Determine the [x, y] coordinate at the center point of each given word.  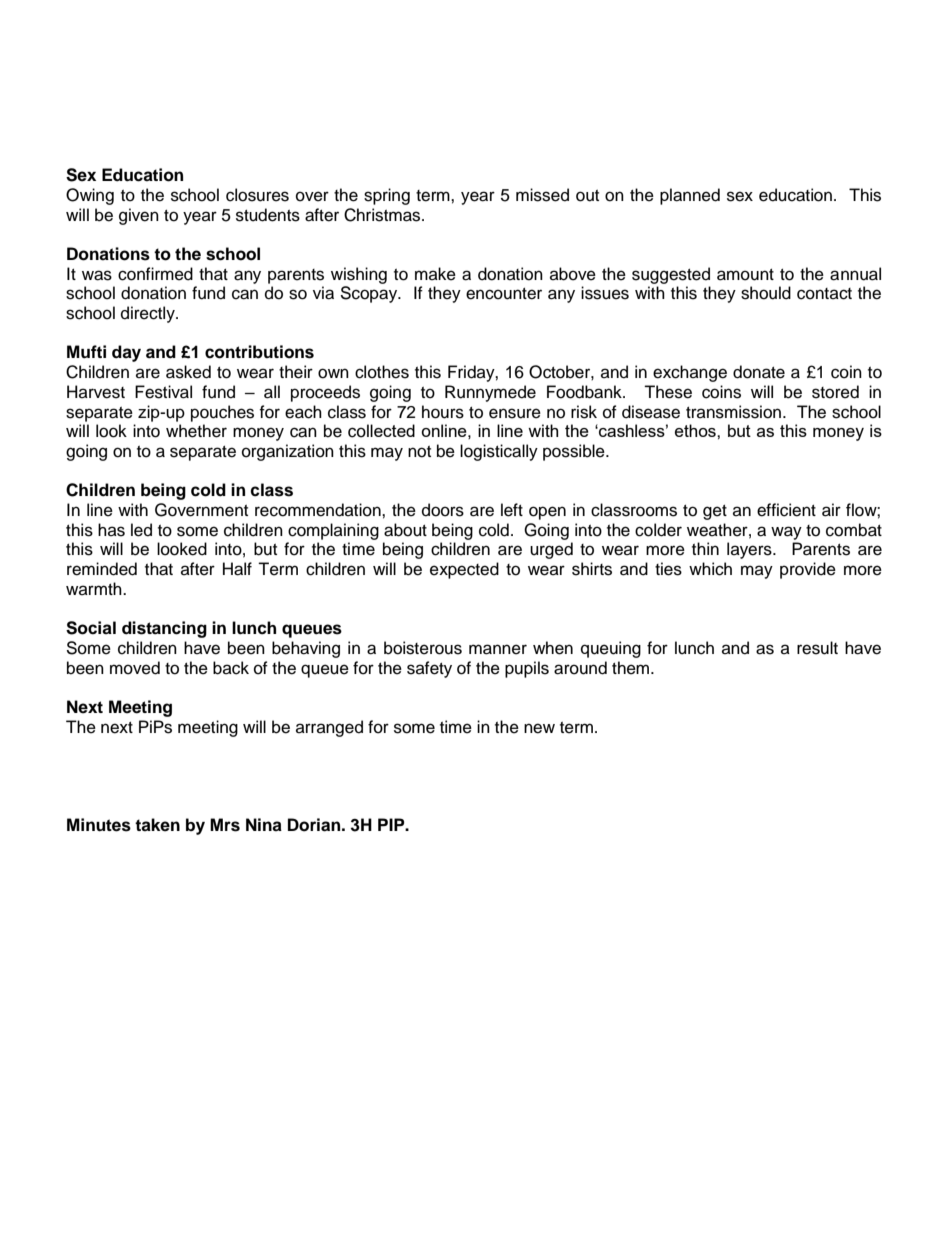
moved [135, 668]
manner [498, 649]
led [141, 530]
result [817, 648]
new [539, 728]
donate [759, 372]
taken [157, 825]
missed [542, 195]
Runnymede [490, 393]
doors [443, 510]
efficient [786, 510]
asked [188, 372]
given [139, 216]
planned [690, 196]
